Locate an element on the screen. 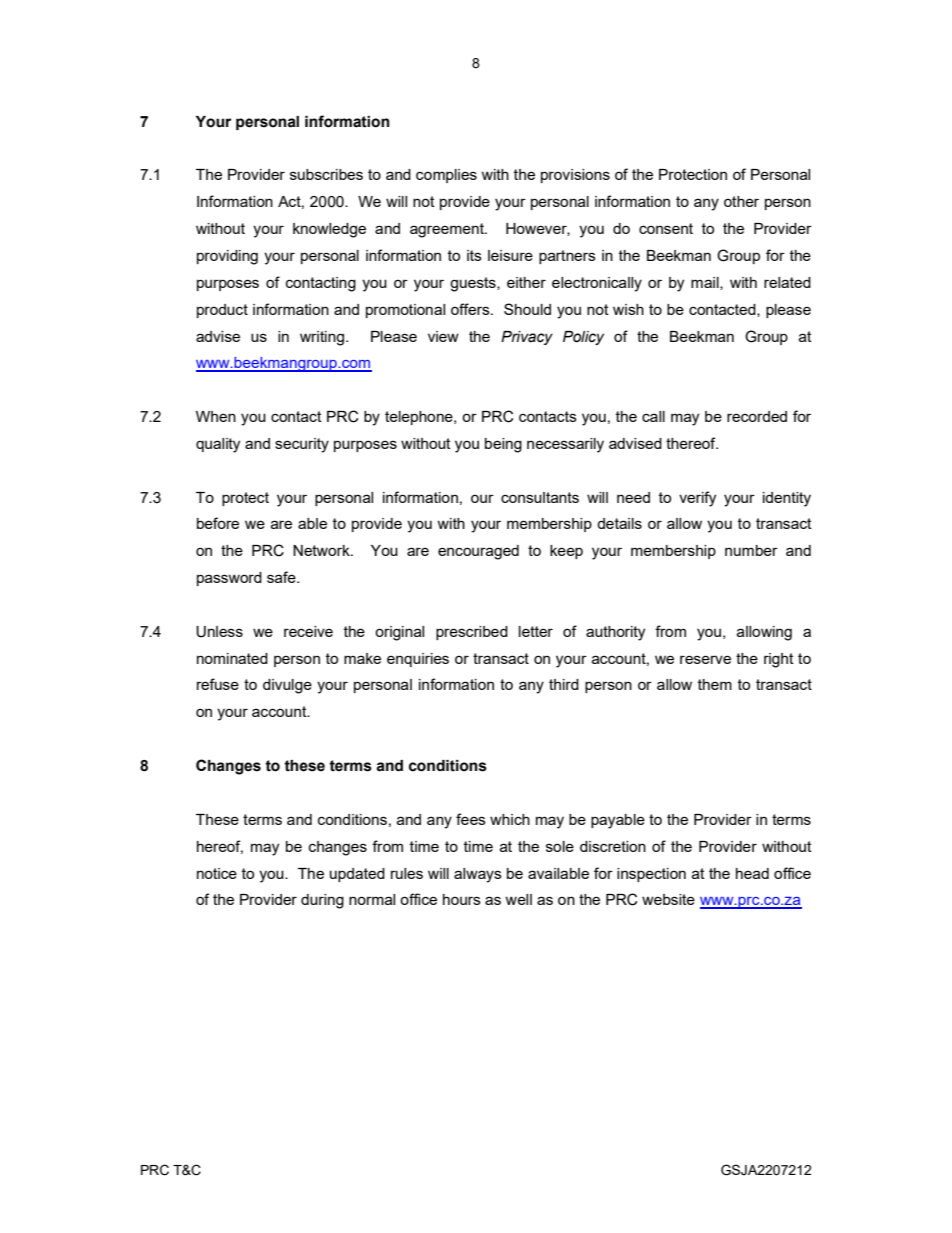 This screenshot has height=1233, width=952. always is located at coordinates (478, 875).
